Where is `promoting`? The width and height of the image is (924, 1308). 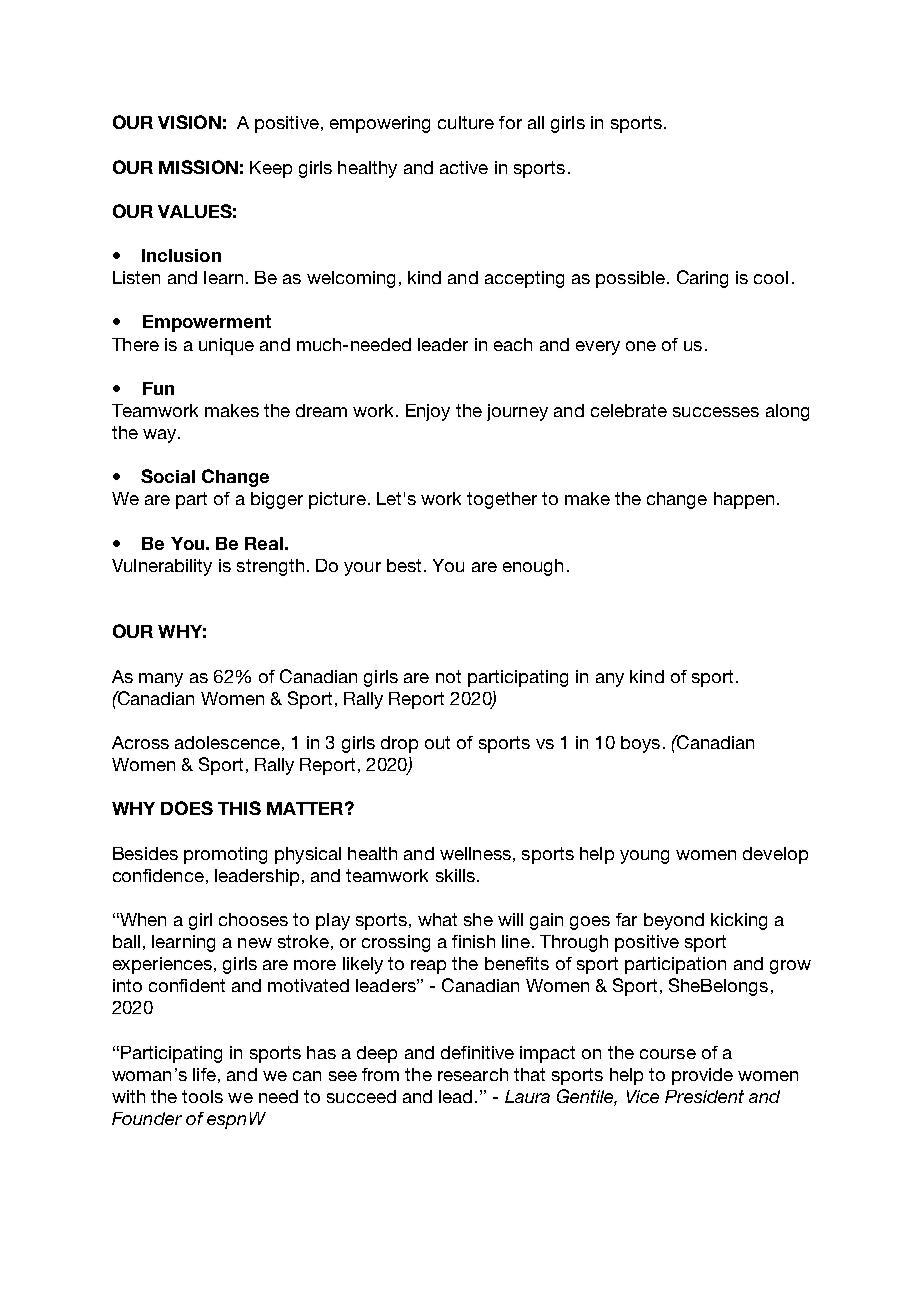 promoting is located at coordinates (225, 855).
